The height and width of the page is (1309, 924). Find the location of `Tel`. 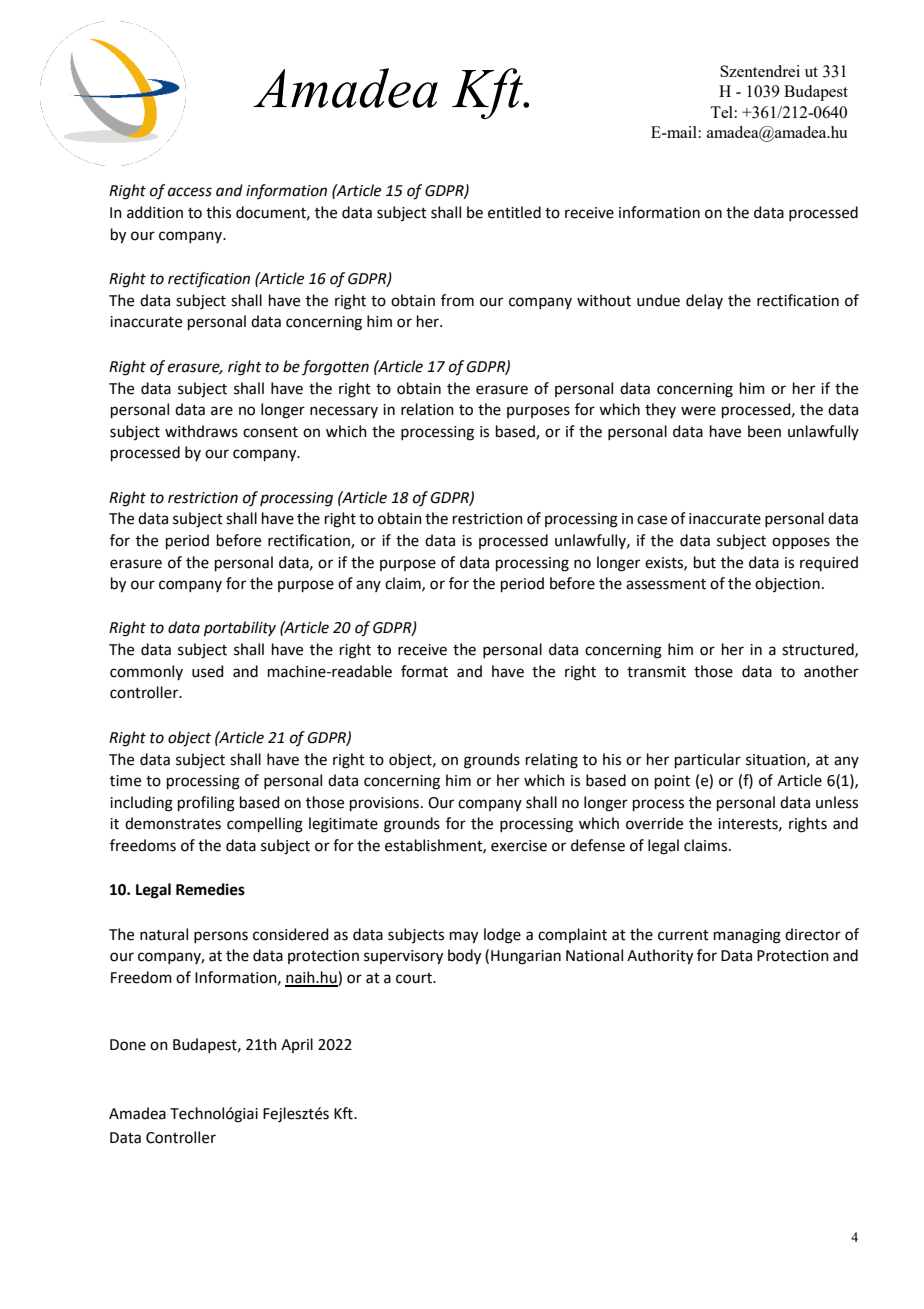

Tel is located at coordinates (721, 112).
